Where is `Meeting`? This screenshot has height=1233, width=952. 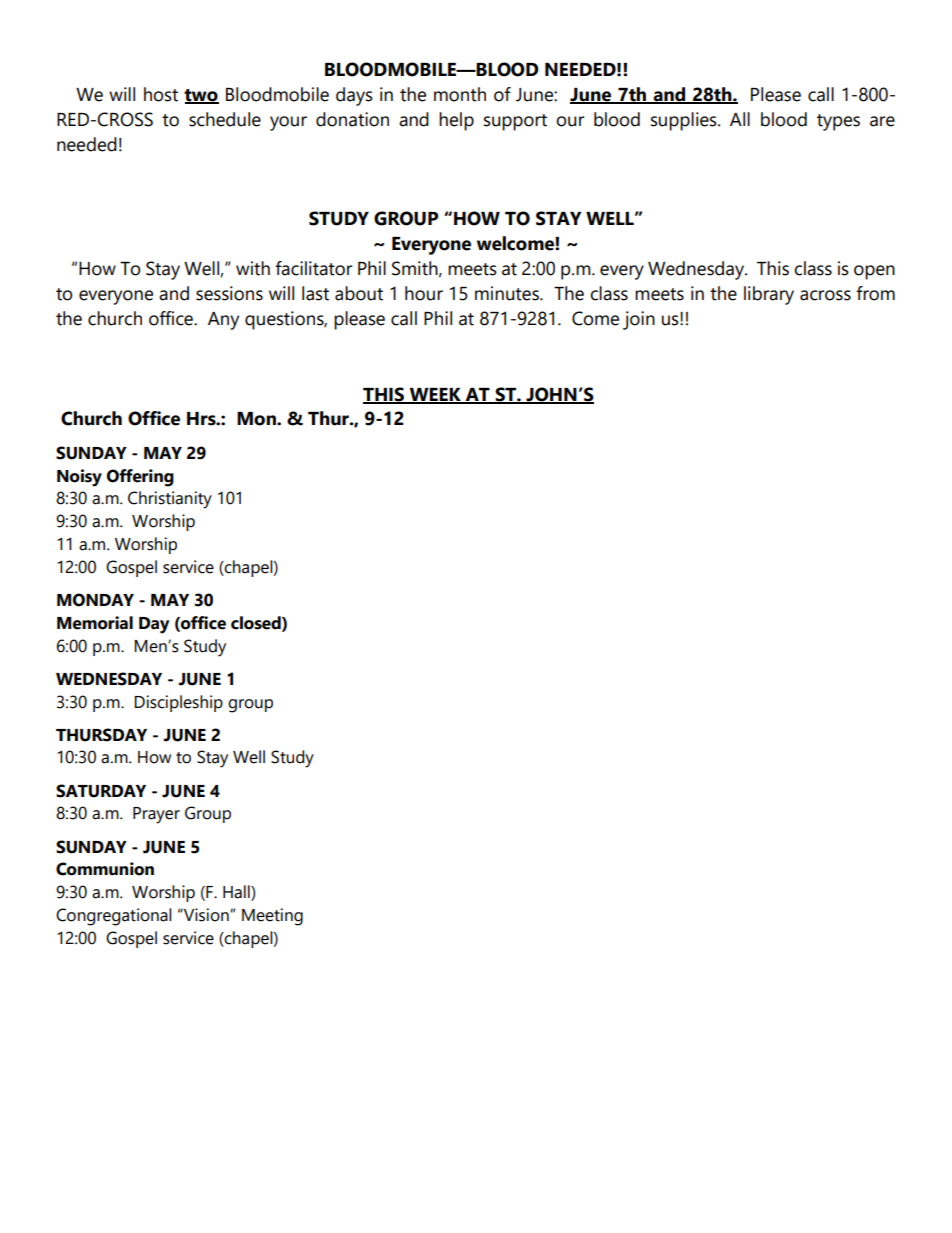 Meeting is located at coordinates (272, 917).
